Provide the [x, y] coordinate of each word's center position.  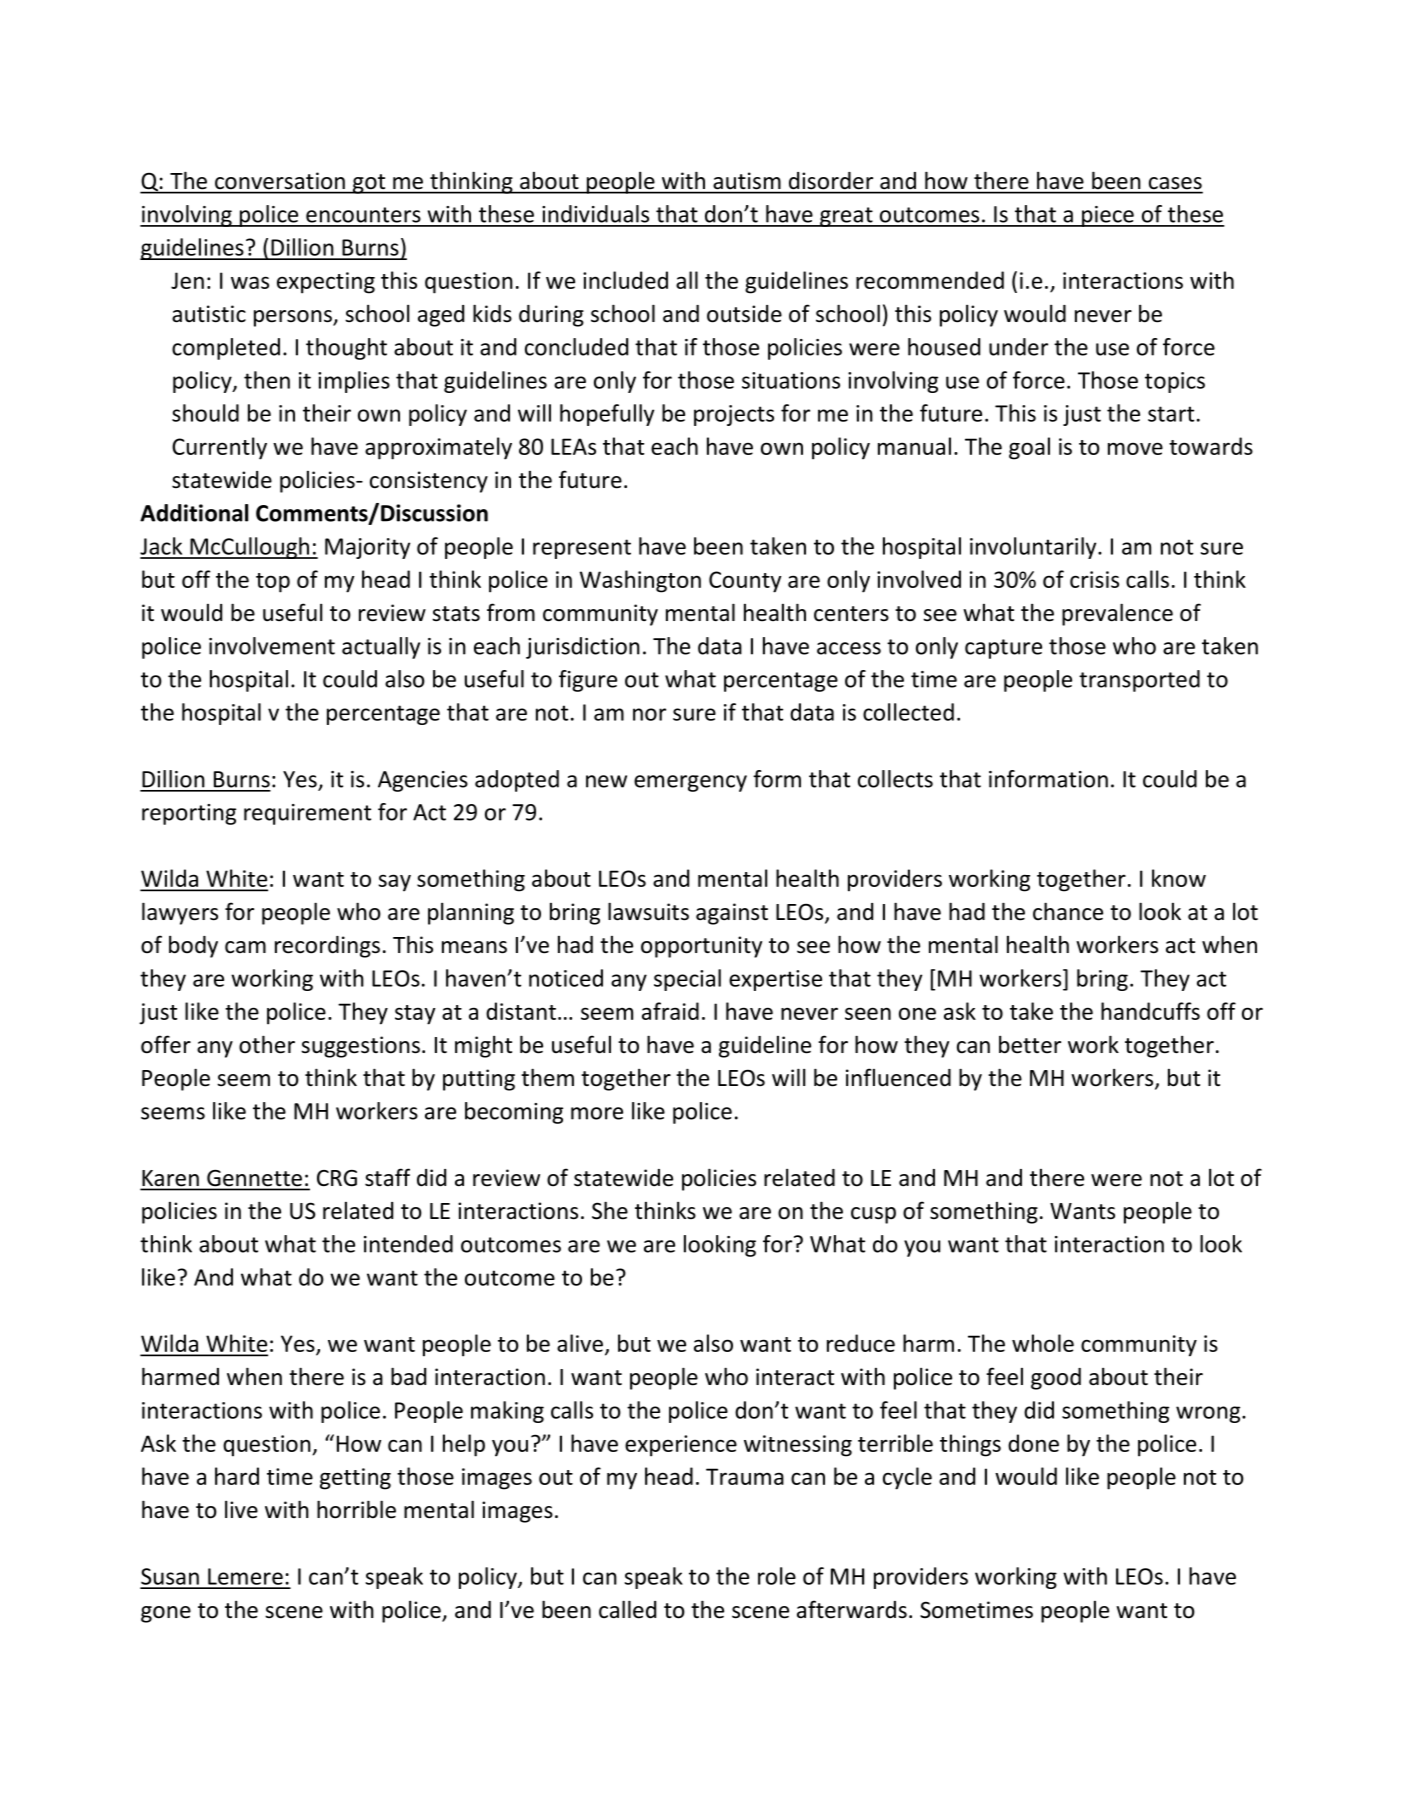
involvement [272, 646]
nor [649, 714]
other [267, 1044]
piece [1108, 216]
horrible [356, 1509]
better [1030, 1045]
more [597, 1113]
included [625, 280]
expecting [326, 283]
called [627, 1609]
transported [1139, 681]
